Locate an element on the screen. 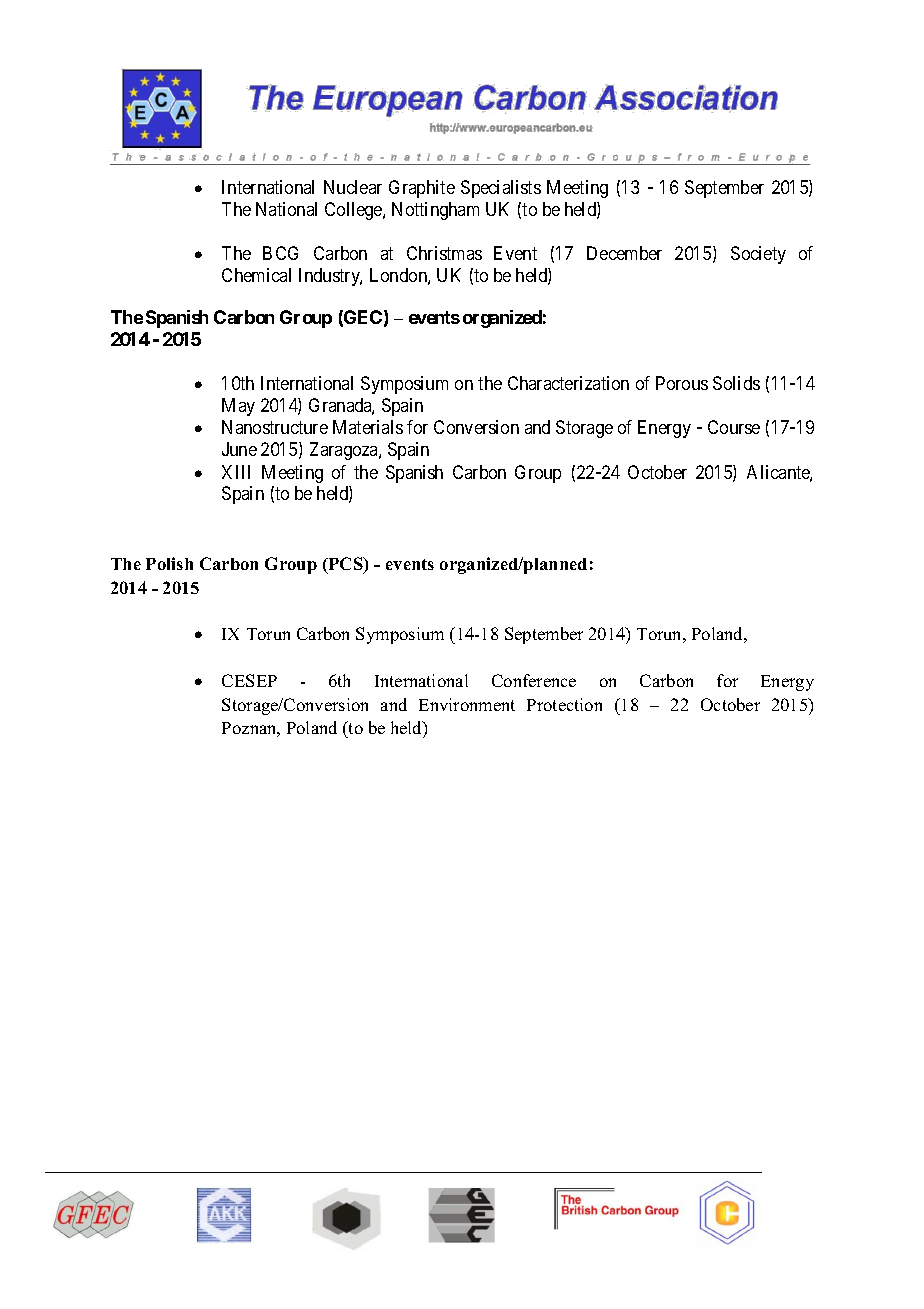  Course is located at coordinates (734, 427).
